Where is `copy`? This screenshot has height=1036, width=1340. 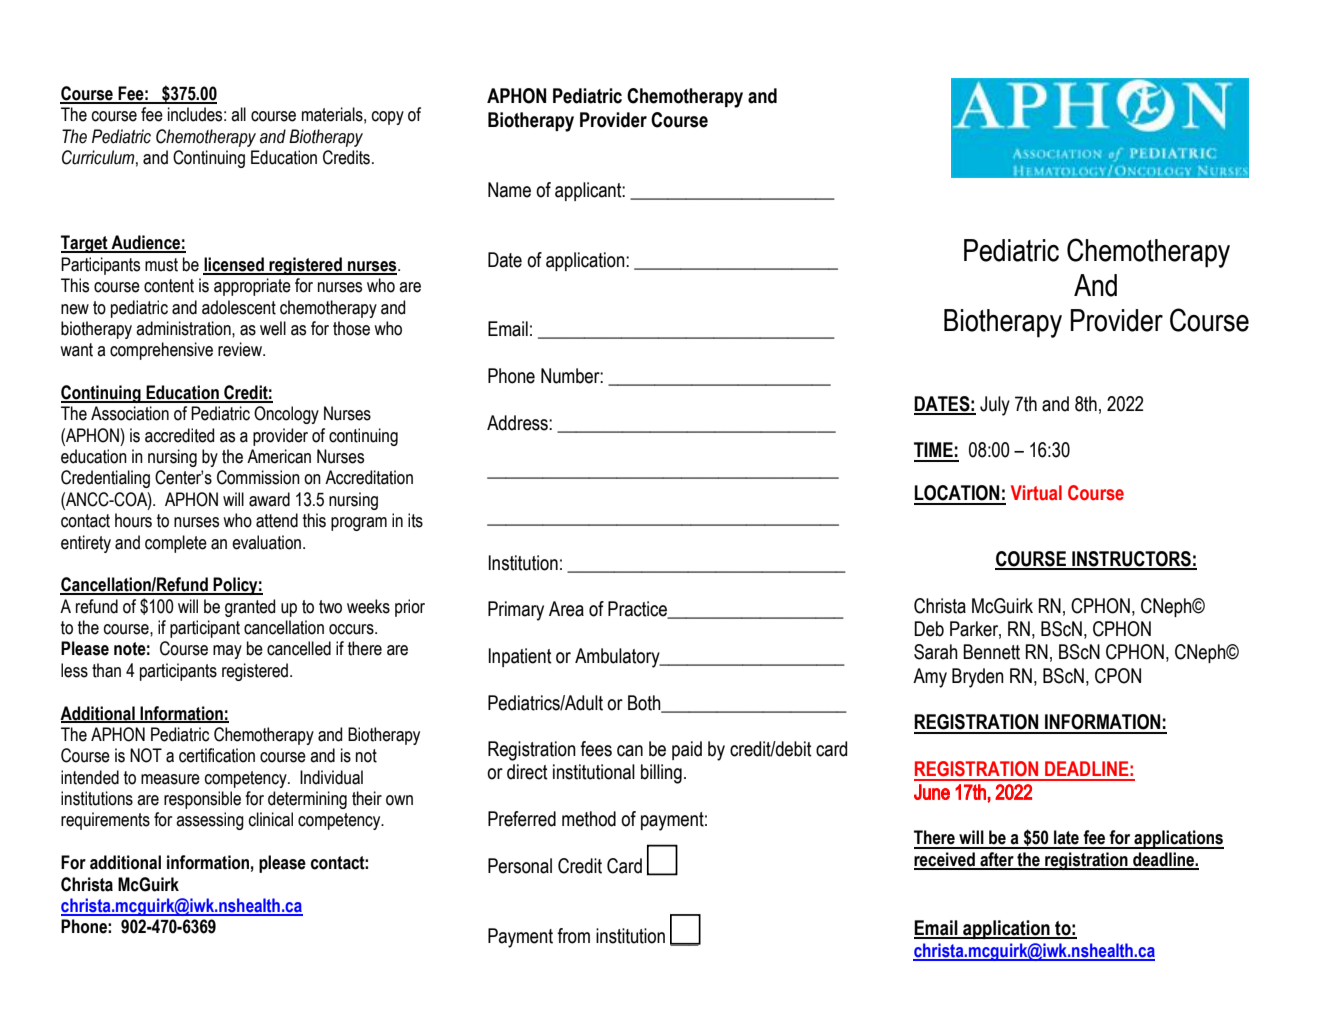
copy is located at coordinates (388, 118).
